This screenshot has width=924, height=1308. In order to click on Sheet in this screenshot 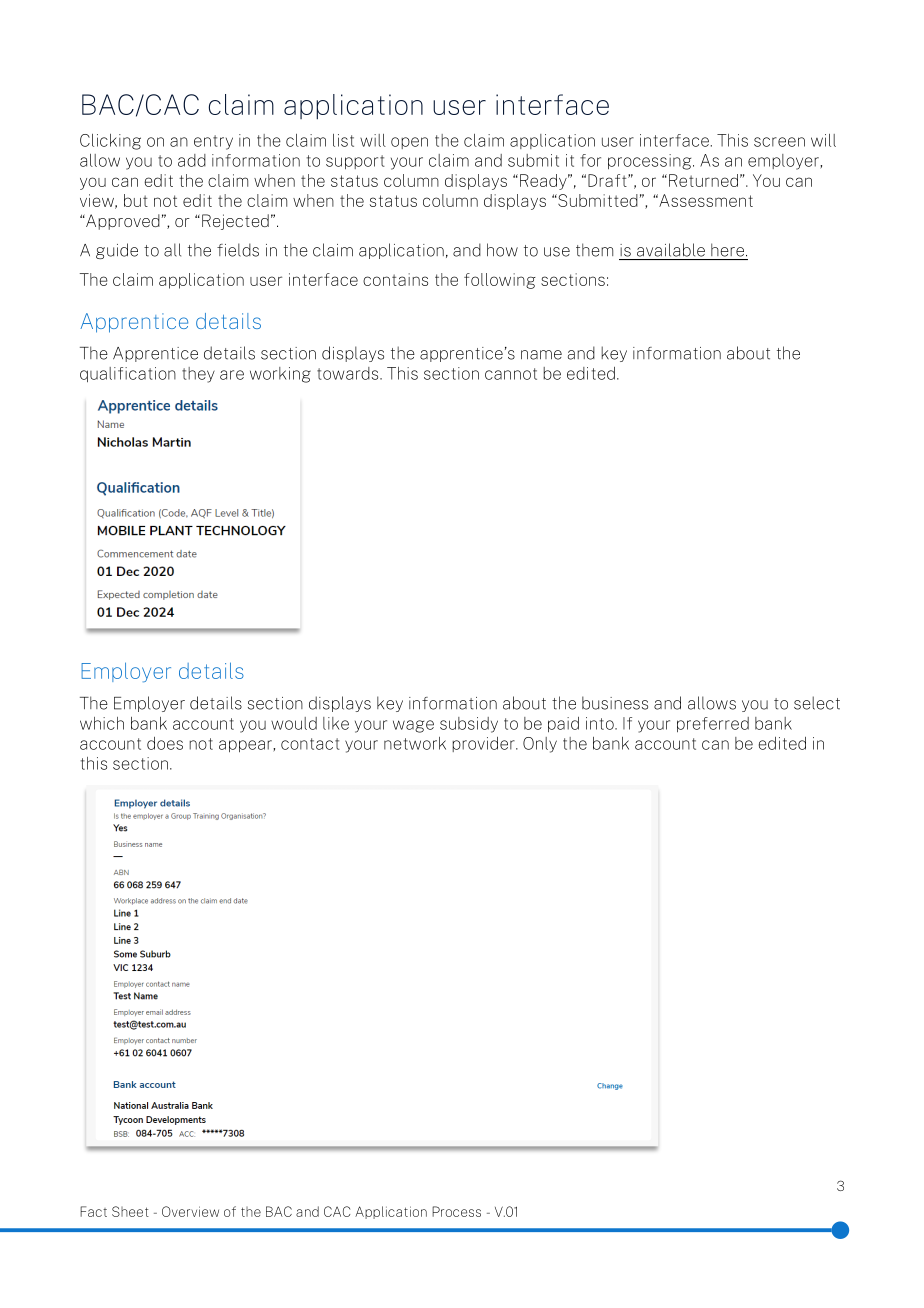, I will do `click(130, 1211)`.
